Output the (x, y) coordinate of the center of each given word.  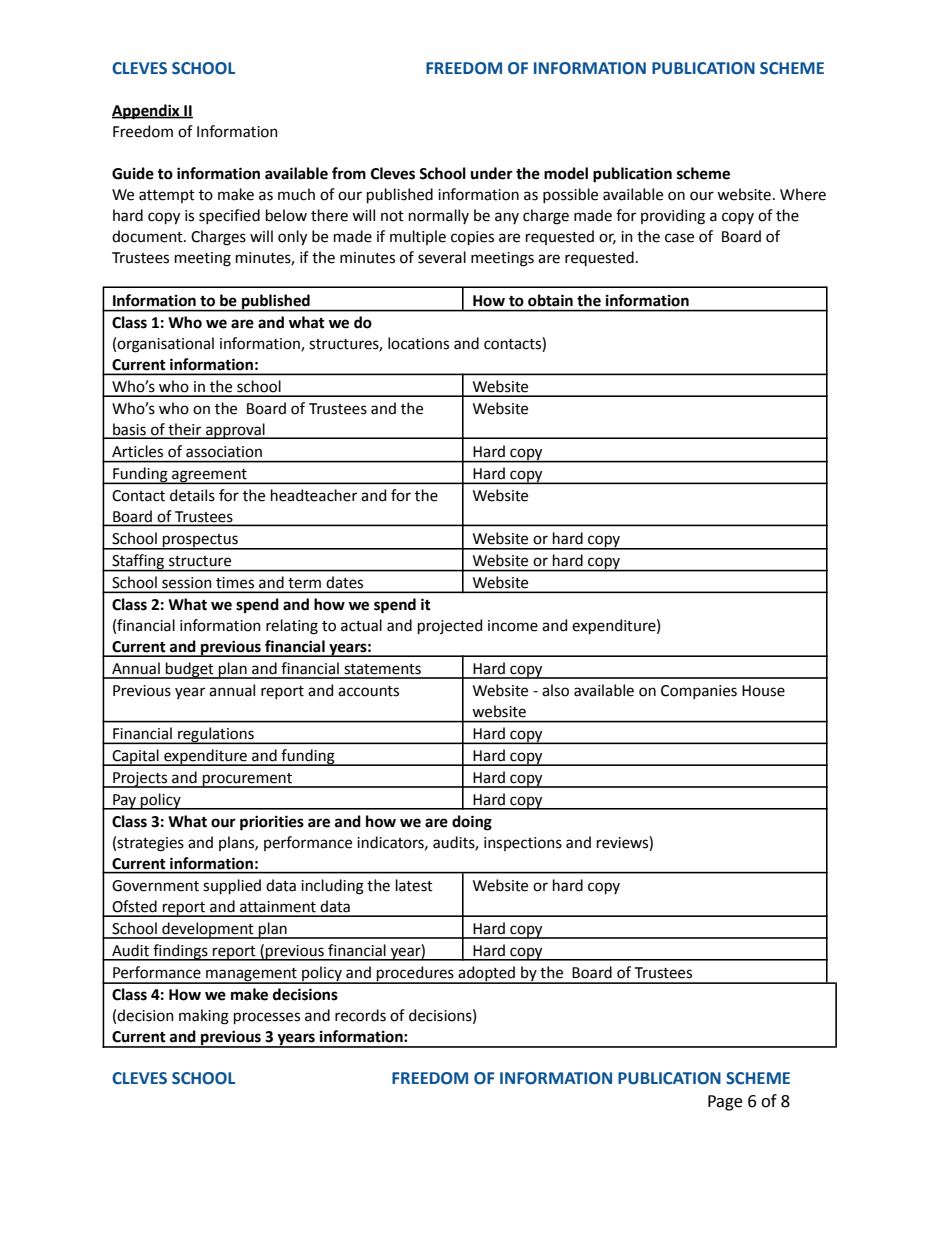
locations (418, 343)
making (204, 1017)
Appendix (147, 112)
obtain (550, 300)
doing (472, 823)
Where (803, 194)
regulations (216, 735)
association (224, 452)
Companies (699, 692)
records (360, 1015)
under (492, 173)
